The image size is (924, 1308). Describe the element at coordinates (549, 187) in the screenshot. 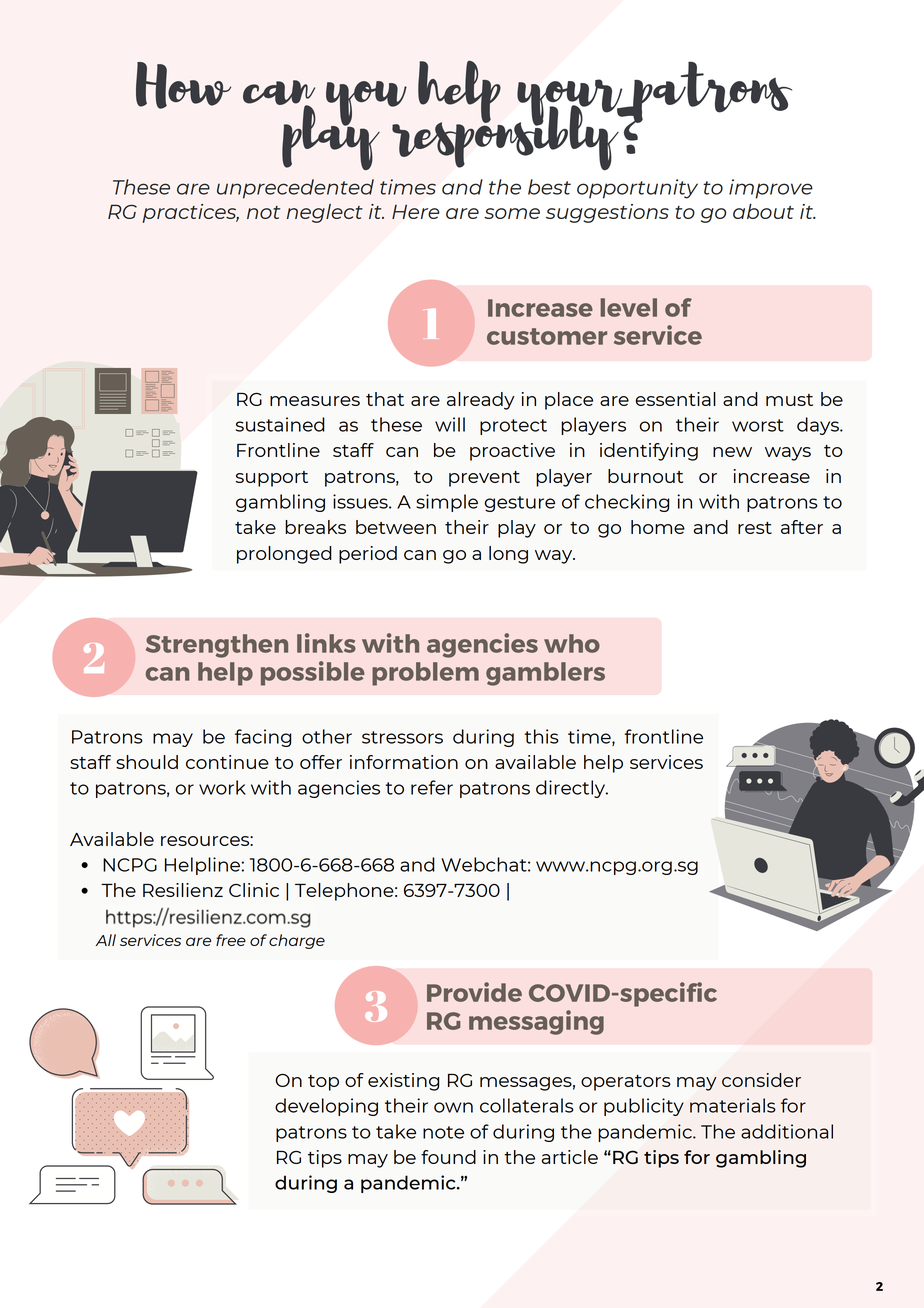

I see `best` at that location.
